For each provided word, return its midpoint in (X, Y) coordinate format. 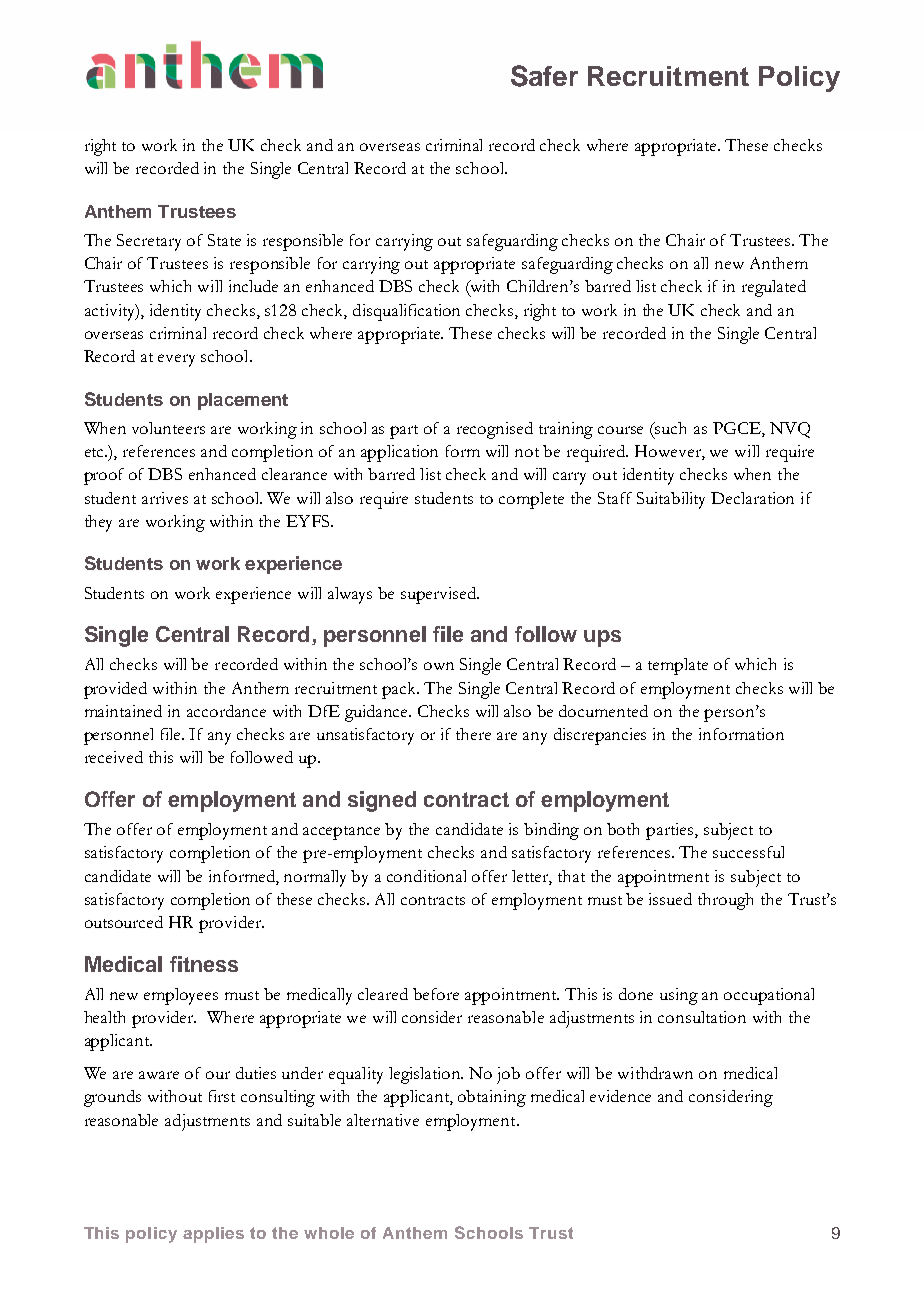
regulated (774, 288)
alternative (383, 1120)
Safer (544, 76)
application (399, 453)
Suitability (671, 500)
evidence (620, 1096)
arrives (165, 498)
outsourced (124, 922)
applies (213, 1235)
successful (748, 852)
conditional (426, 876)
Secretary (149, 242)
